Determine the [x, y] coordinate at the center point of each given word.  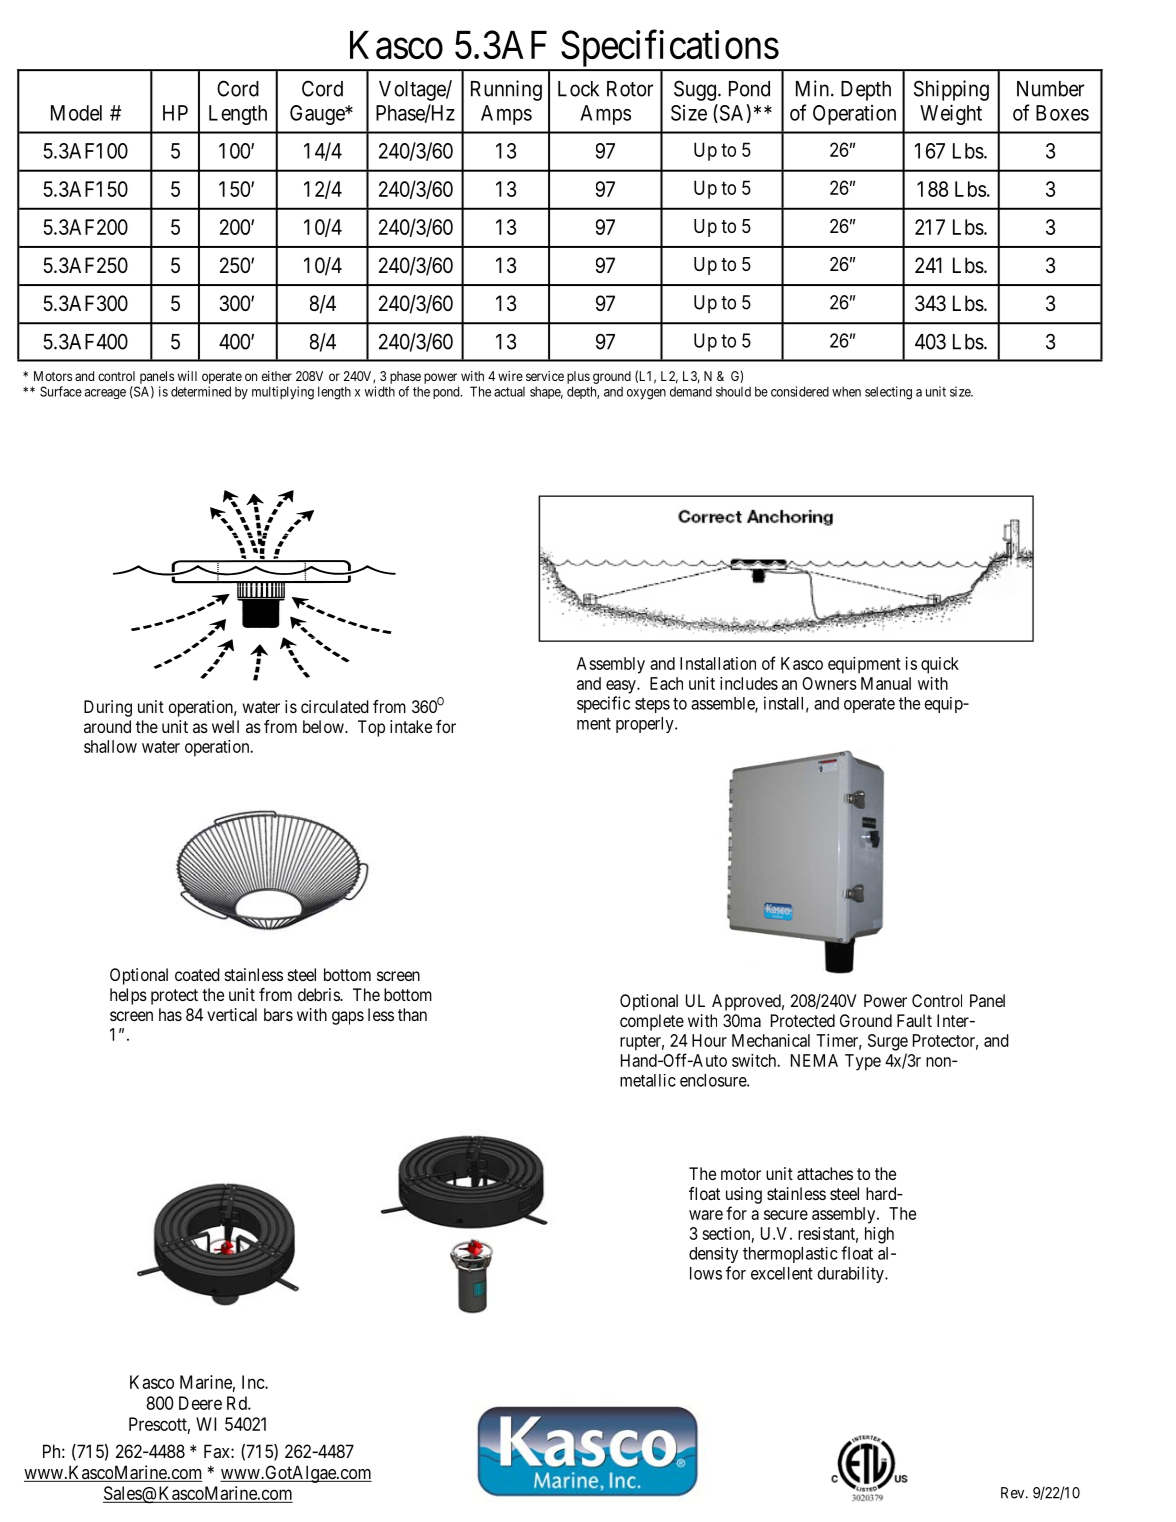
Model [76, 113]
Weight [951, 114]
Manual [886, 683]
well [225, 726]
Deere [200, 1403]
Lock [578, 89]
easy [622, 687]
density [713, 1255]
